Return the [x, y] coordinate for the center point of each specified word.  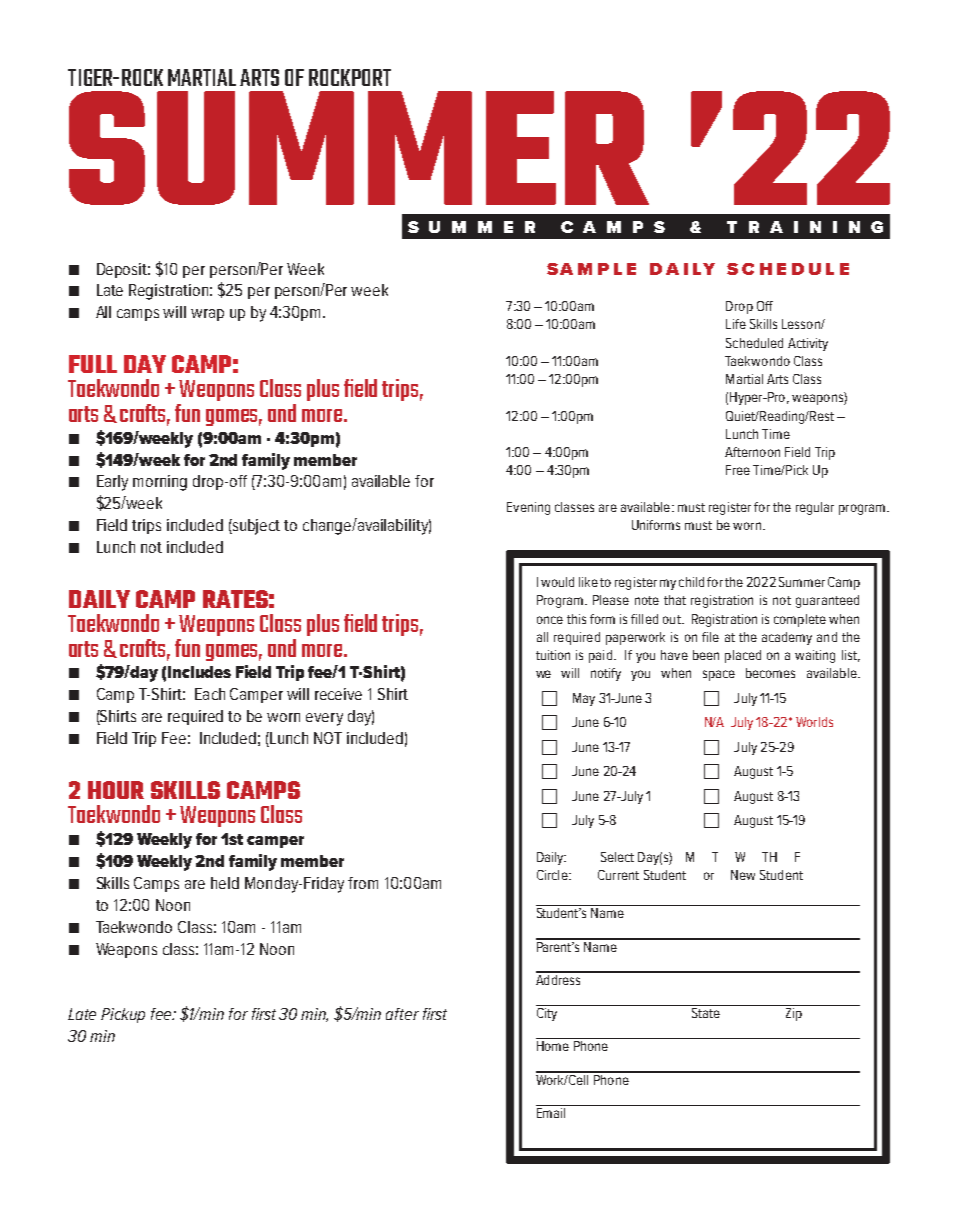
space [719, 675]
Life [736, 324]
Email [552, 1111]
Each [210, 694]
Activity [808, 344]
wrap [207, 315]
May [584, 699]
